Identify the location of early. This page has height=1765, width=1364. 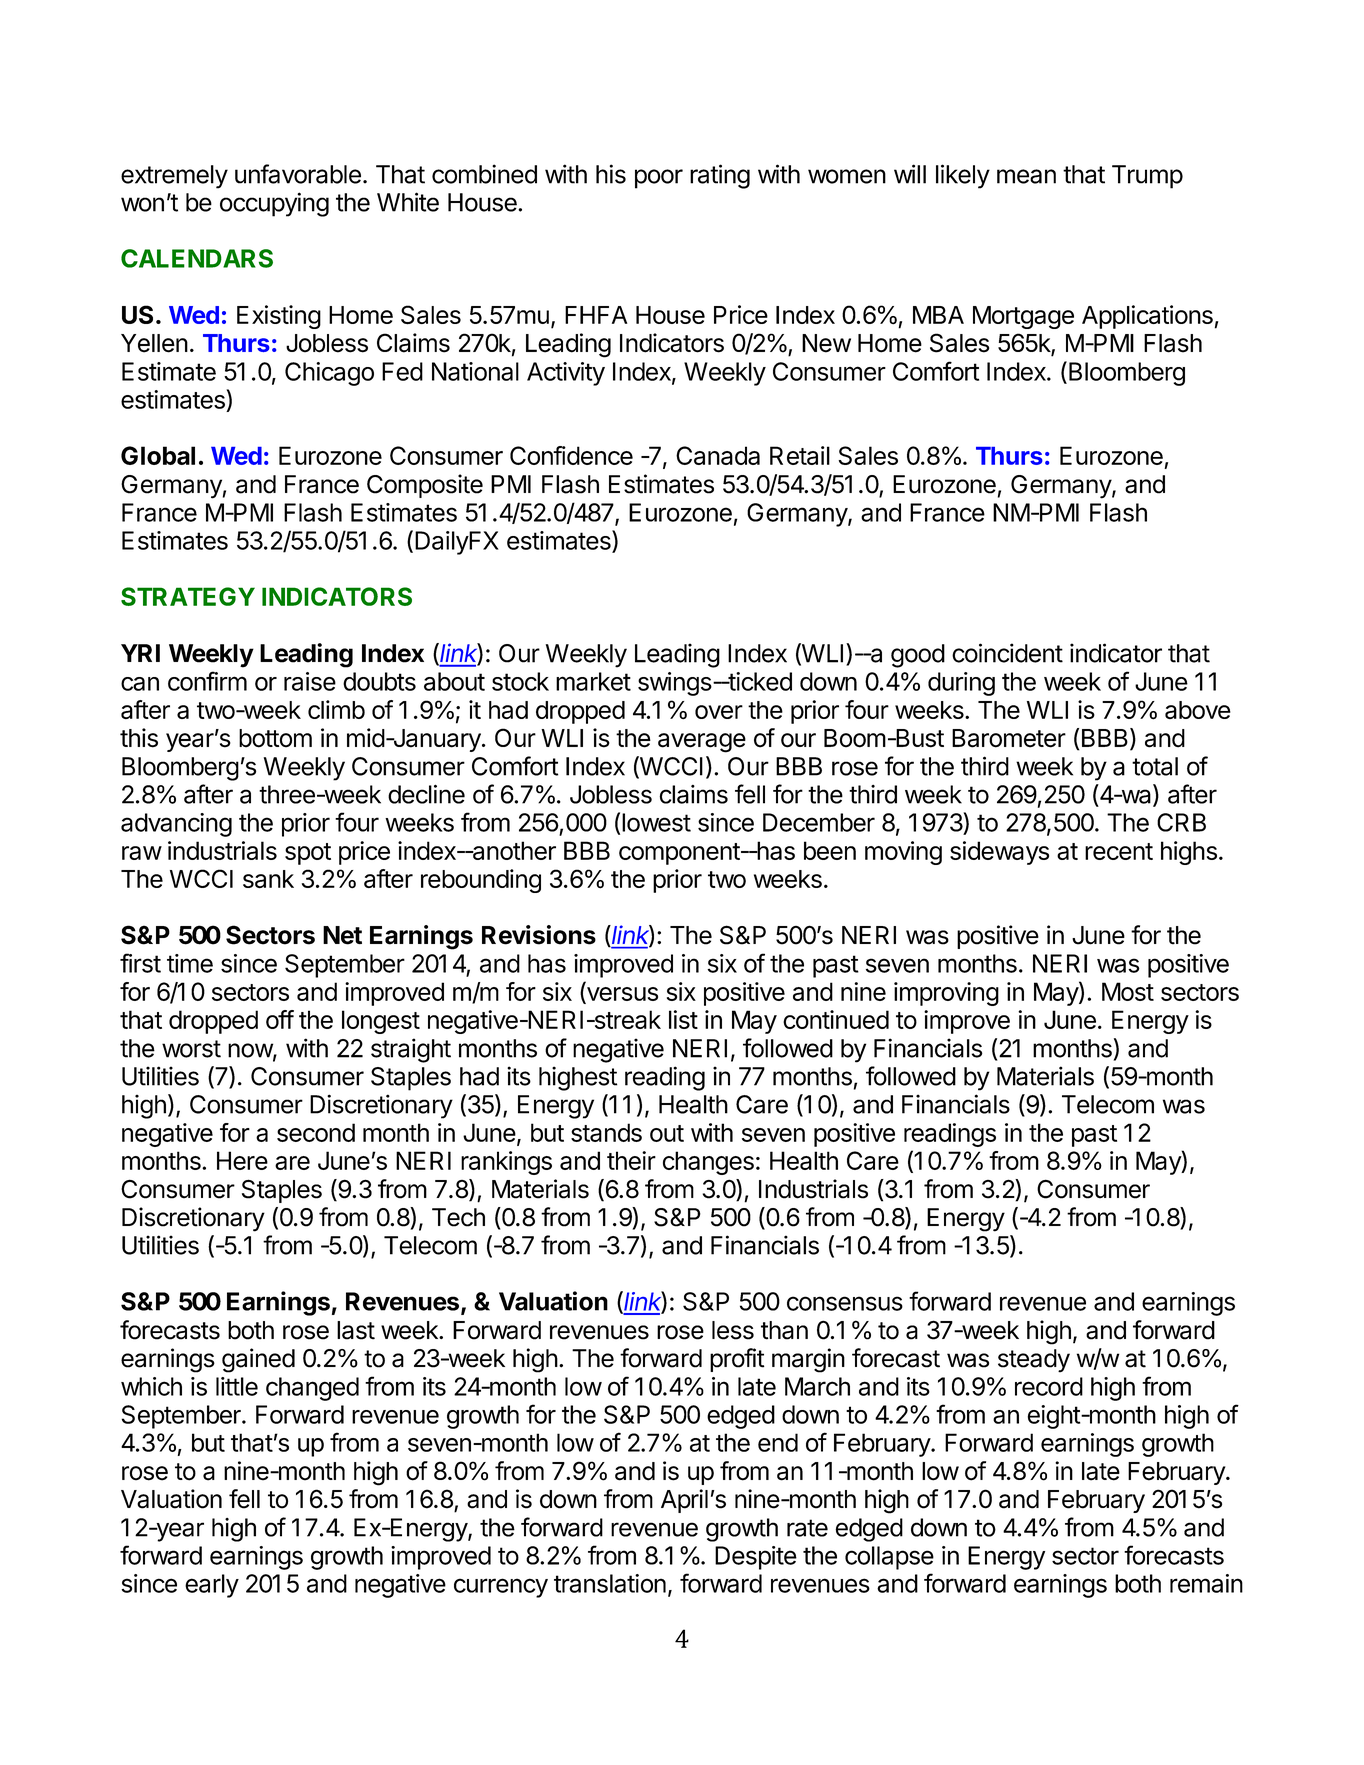
(212, 1586).
